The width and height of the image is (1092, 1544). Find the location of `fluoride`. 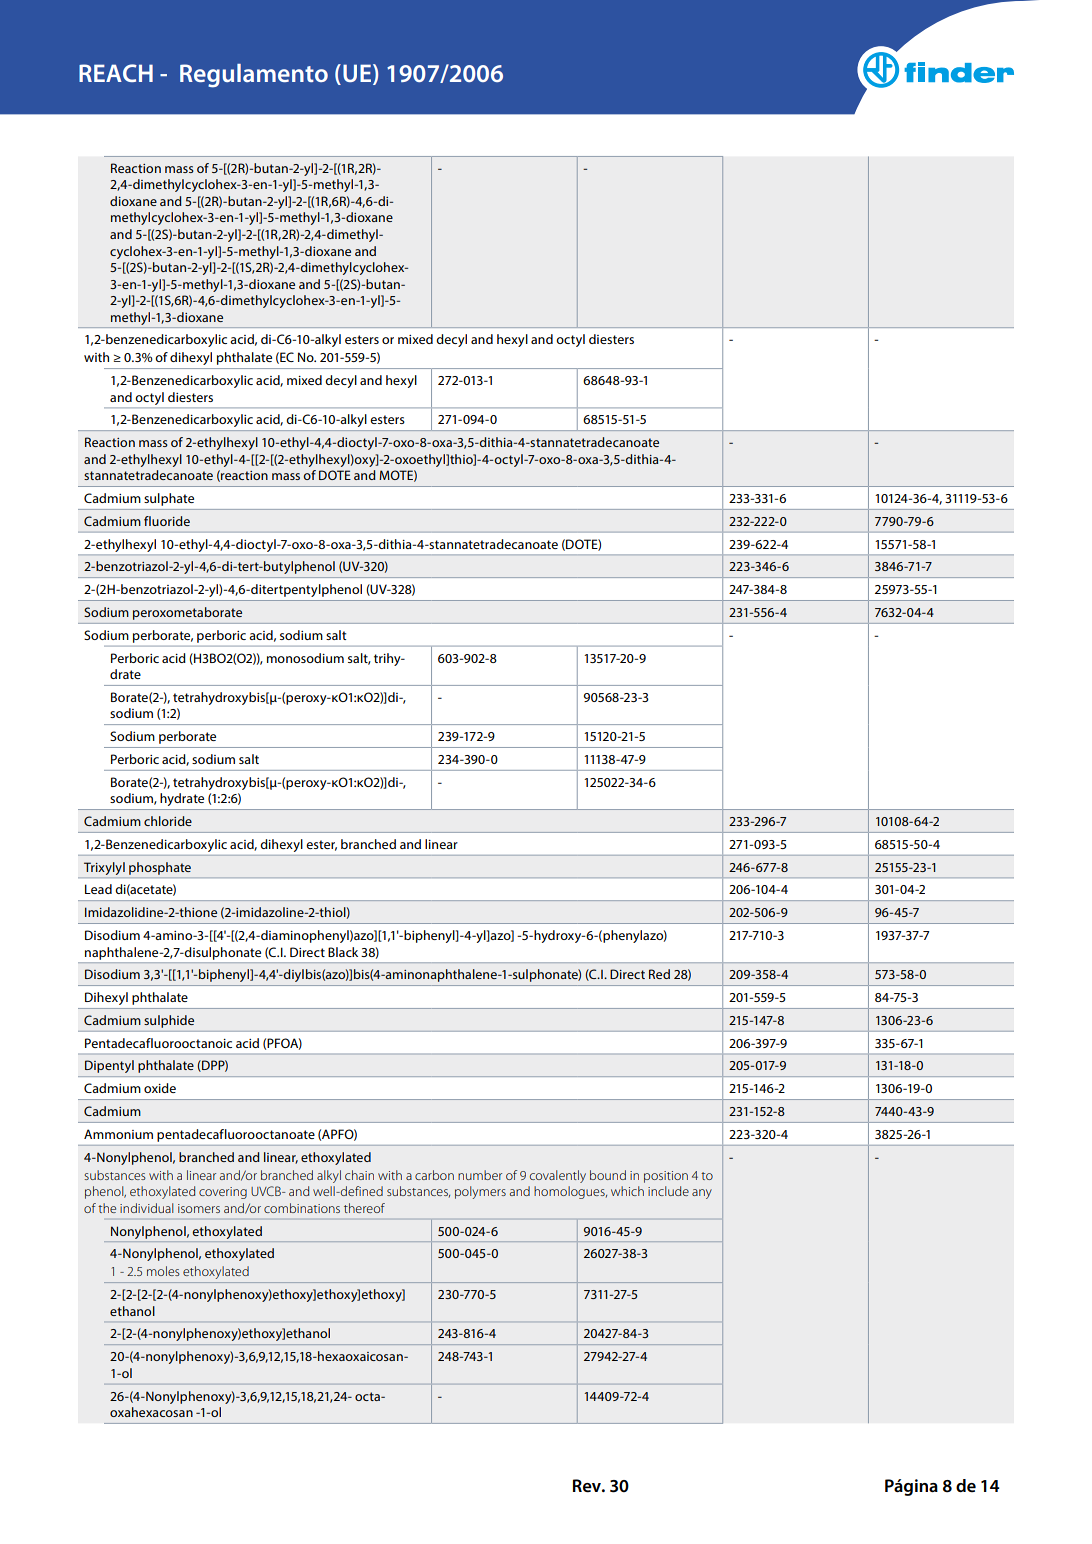

fluoride is located at coordinates (167, 521).
